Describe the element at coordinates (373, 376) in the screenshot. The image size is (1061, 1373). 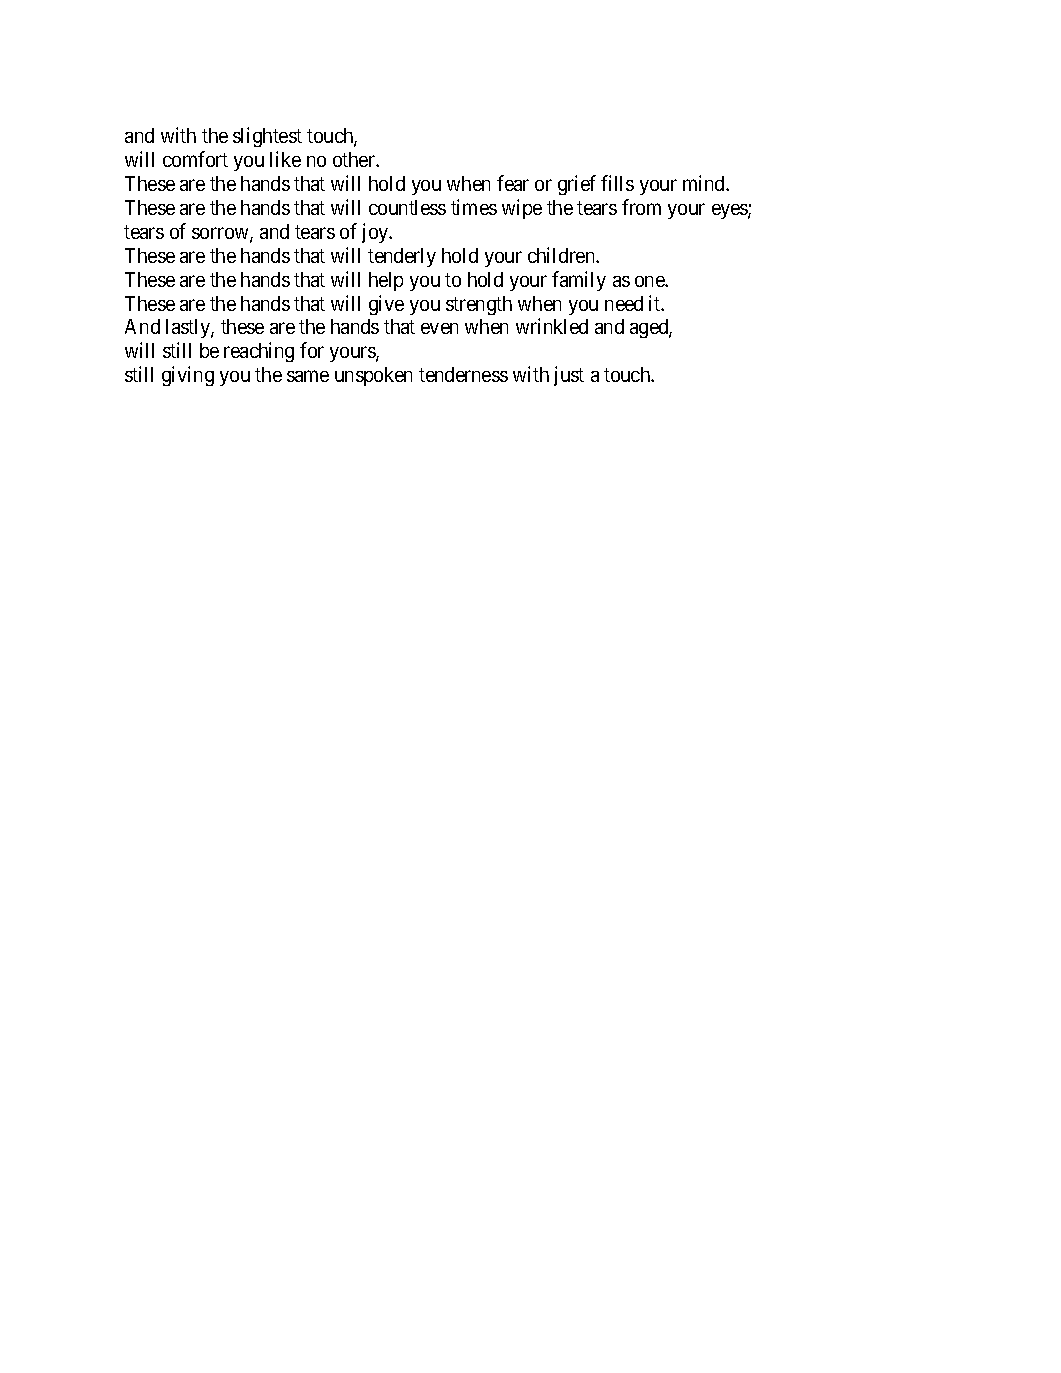
I see `unspoken` at that location.
